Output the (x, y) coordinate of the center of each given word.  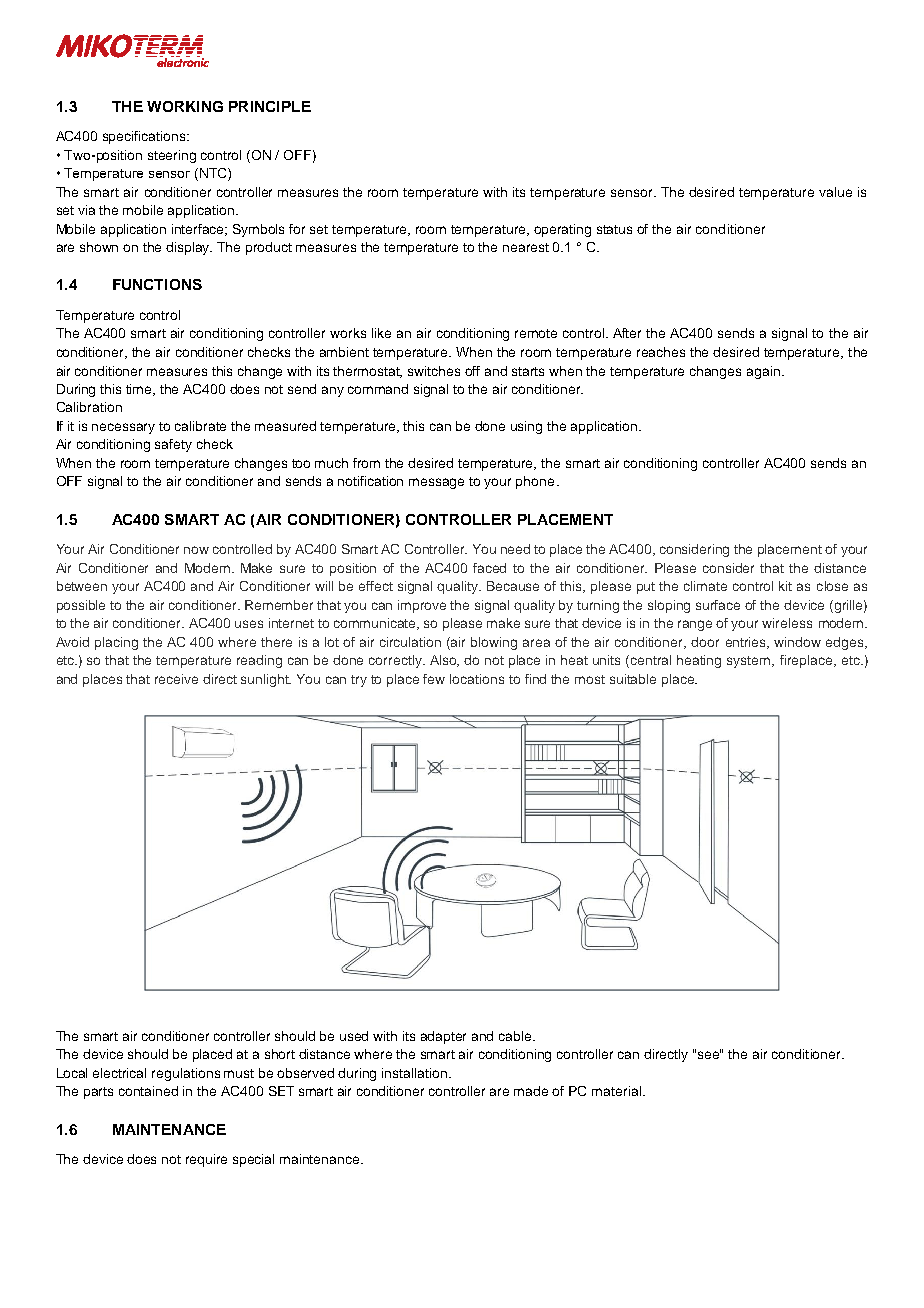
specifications (145, 137)
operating (562, 230)
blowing (494, 643)
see (709, 1054)
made (531, 1091)
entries (747, 643)
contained (148, 1091)
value (835, 192)
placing (116, 643)
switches (434, 371)
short (280, 1054)
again (763, 372)
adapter (443, 1037)
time (140, 390)
